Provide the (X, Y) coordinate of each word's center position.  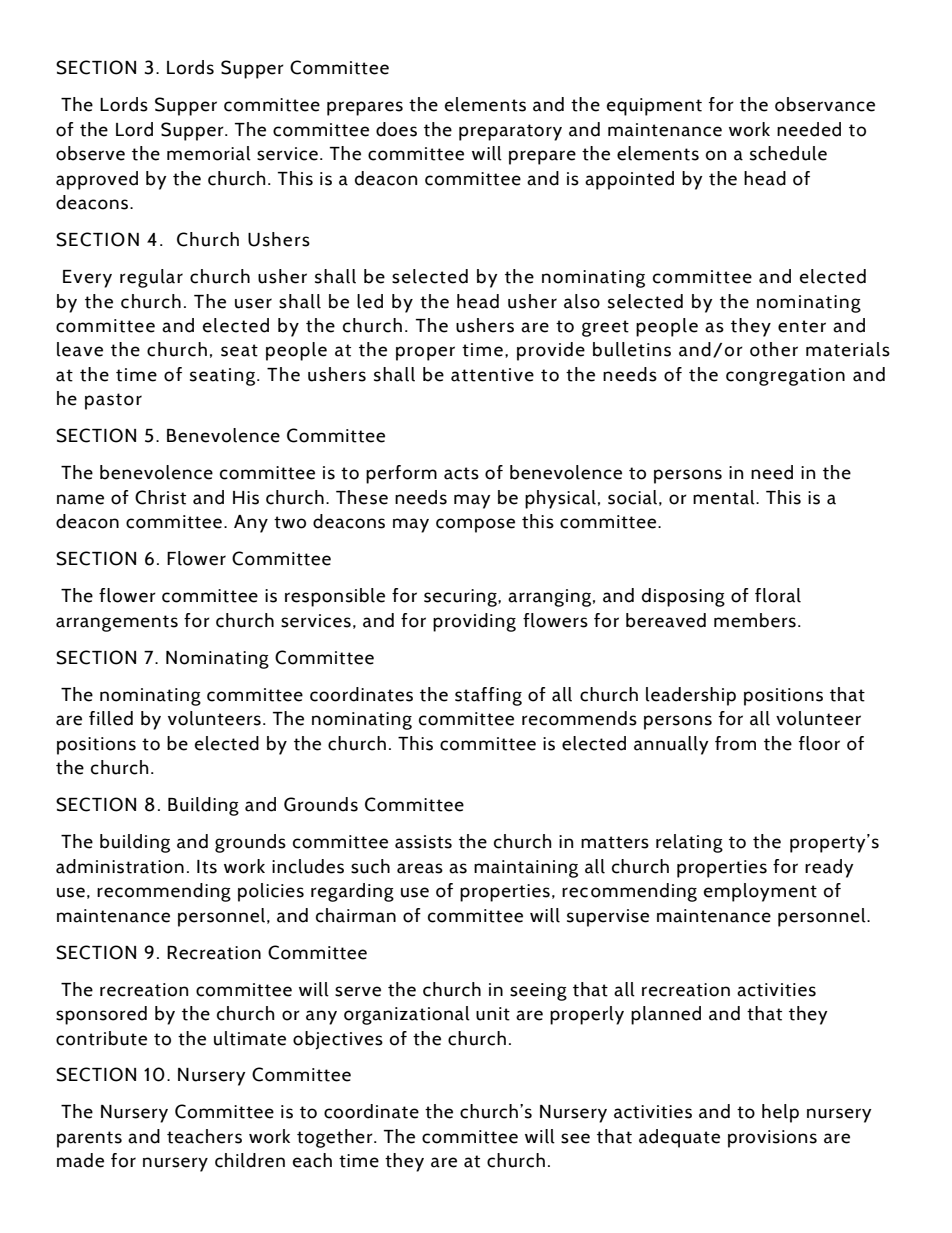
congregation (785, 377)
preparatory (510, 132)
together (336, 1138)
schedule (788, 153)
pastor (113, 401)
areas (420, 868)
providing (474, 622)
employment (760, 892)
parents (89, 1139)
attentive (492, 375)
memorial (209, 153)
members (755, 620)
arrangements (117, 623)
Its (207, 867)
